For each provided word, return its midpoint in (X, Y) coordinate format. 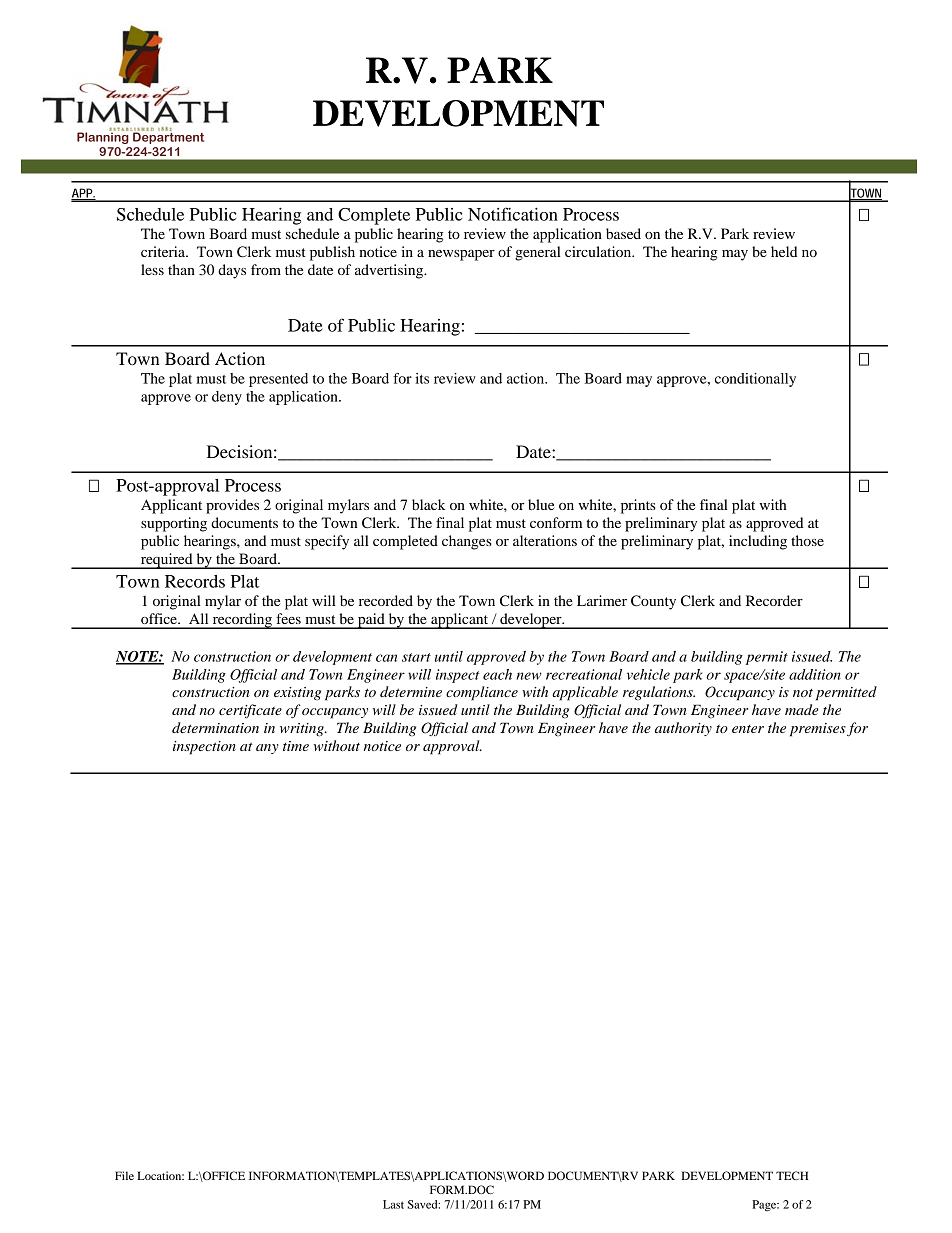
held (784, 251)
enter (748, 729)
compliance (482, 693)
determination (215, 727)
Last (393, 1204)
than (181, 269)
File (124, 1175)
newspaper (461, 255)
